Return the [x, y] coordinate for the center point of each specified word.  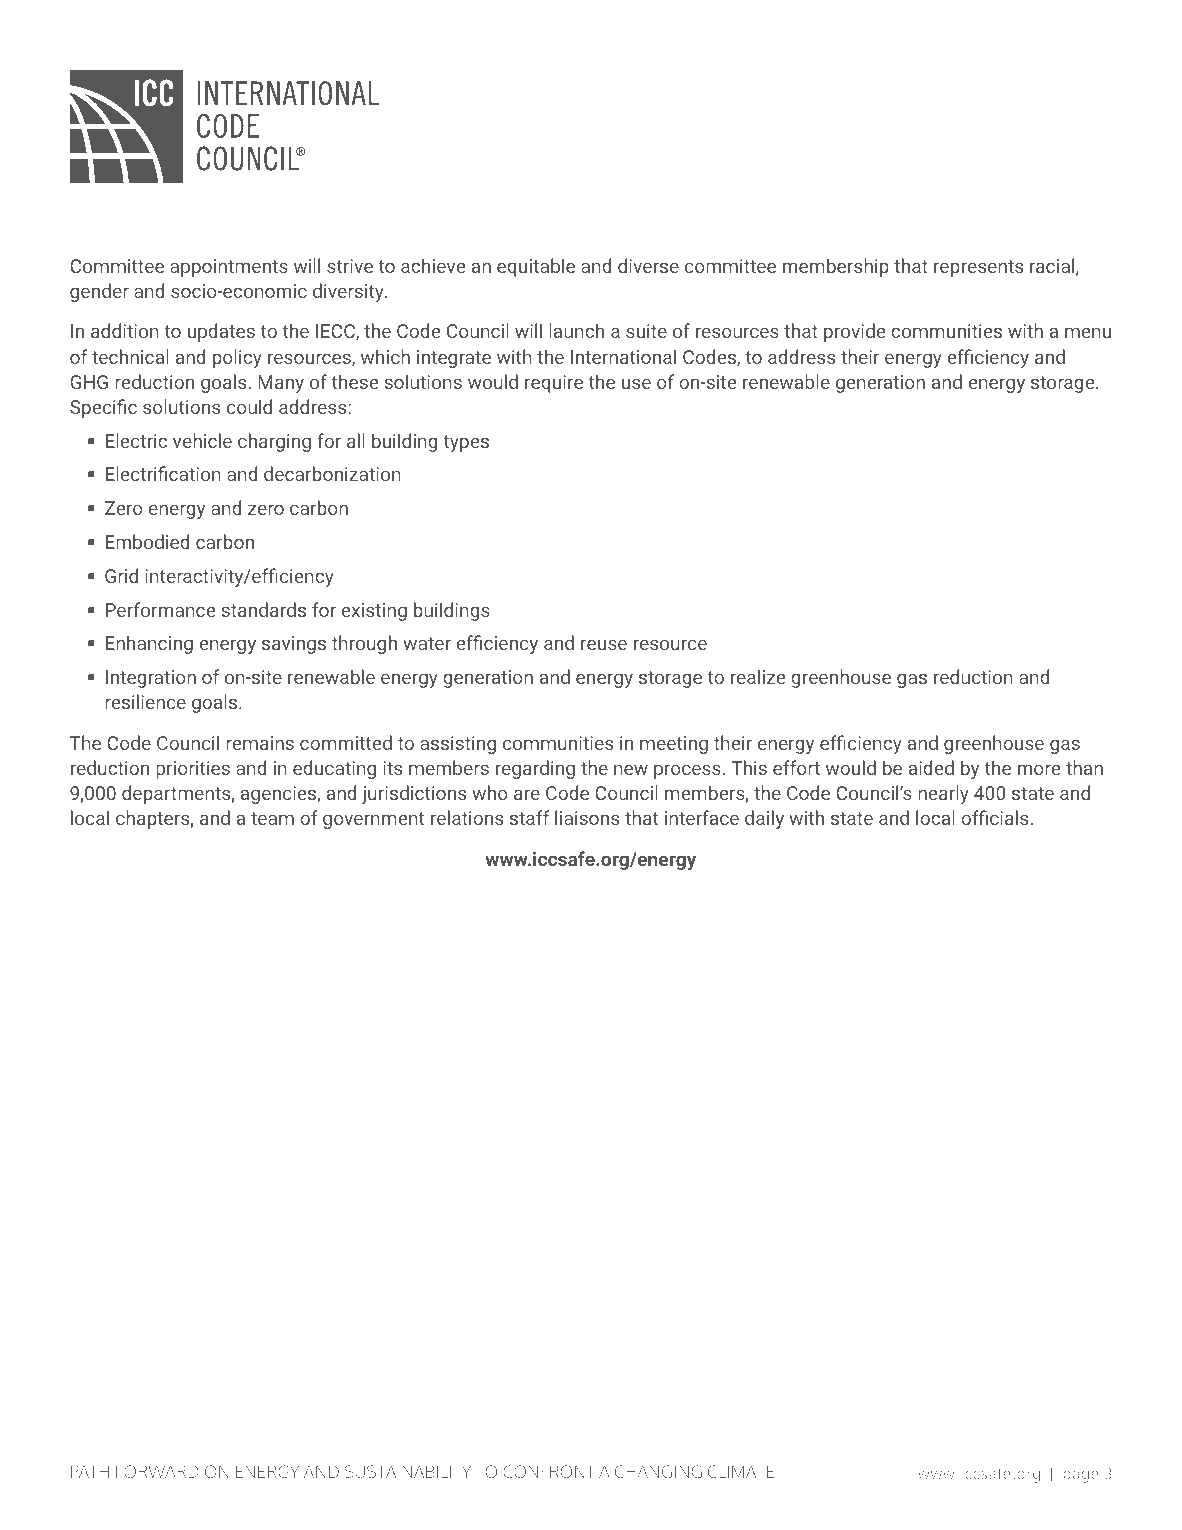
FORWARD [157, 1471]
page [1081, 1477]
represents [978, 268]
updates [221, 332]
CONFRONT [549, 1471]
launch [577, 330]
